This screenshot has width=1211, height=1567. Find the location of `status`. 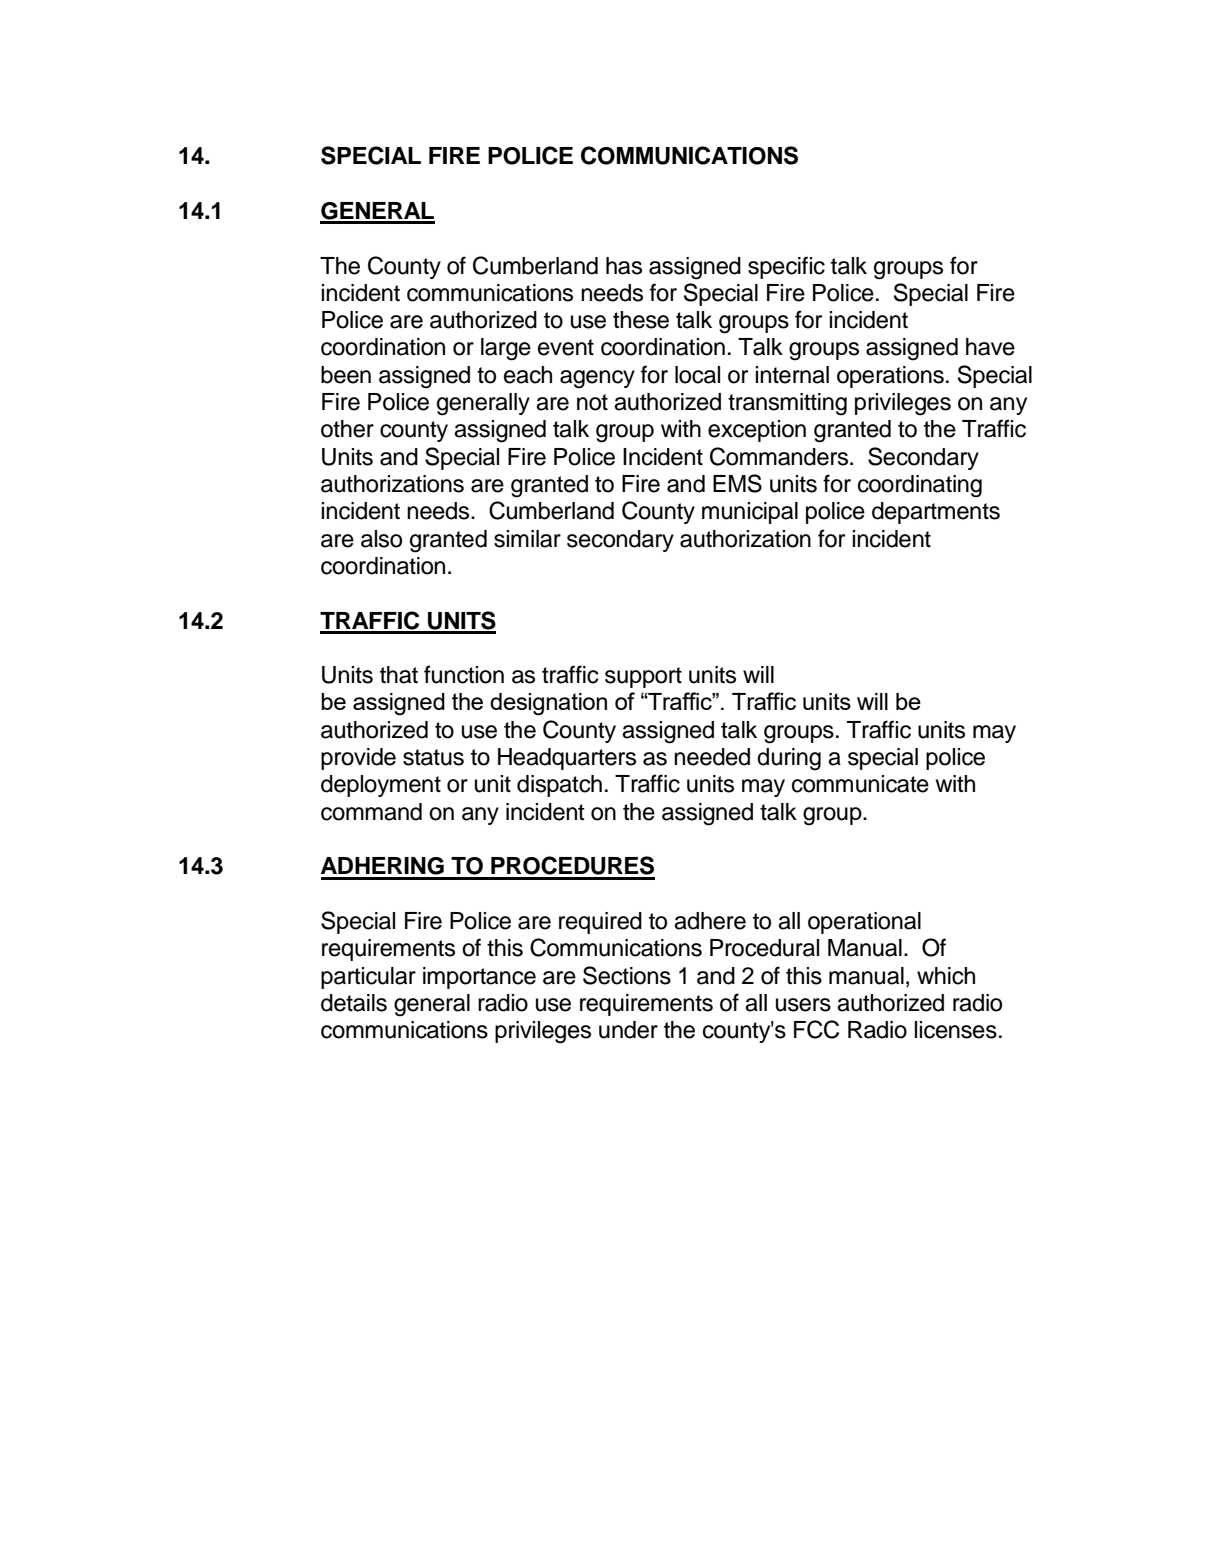

status is located at coordinates (433, 757).
